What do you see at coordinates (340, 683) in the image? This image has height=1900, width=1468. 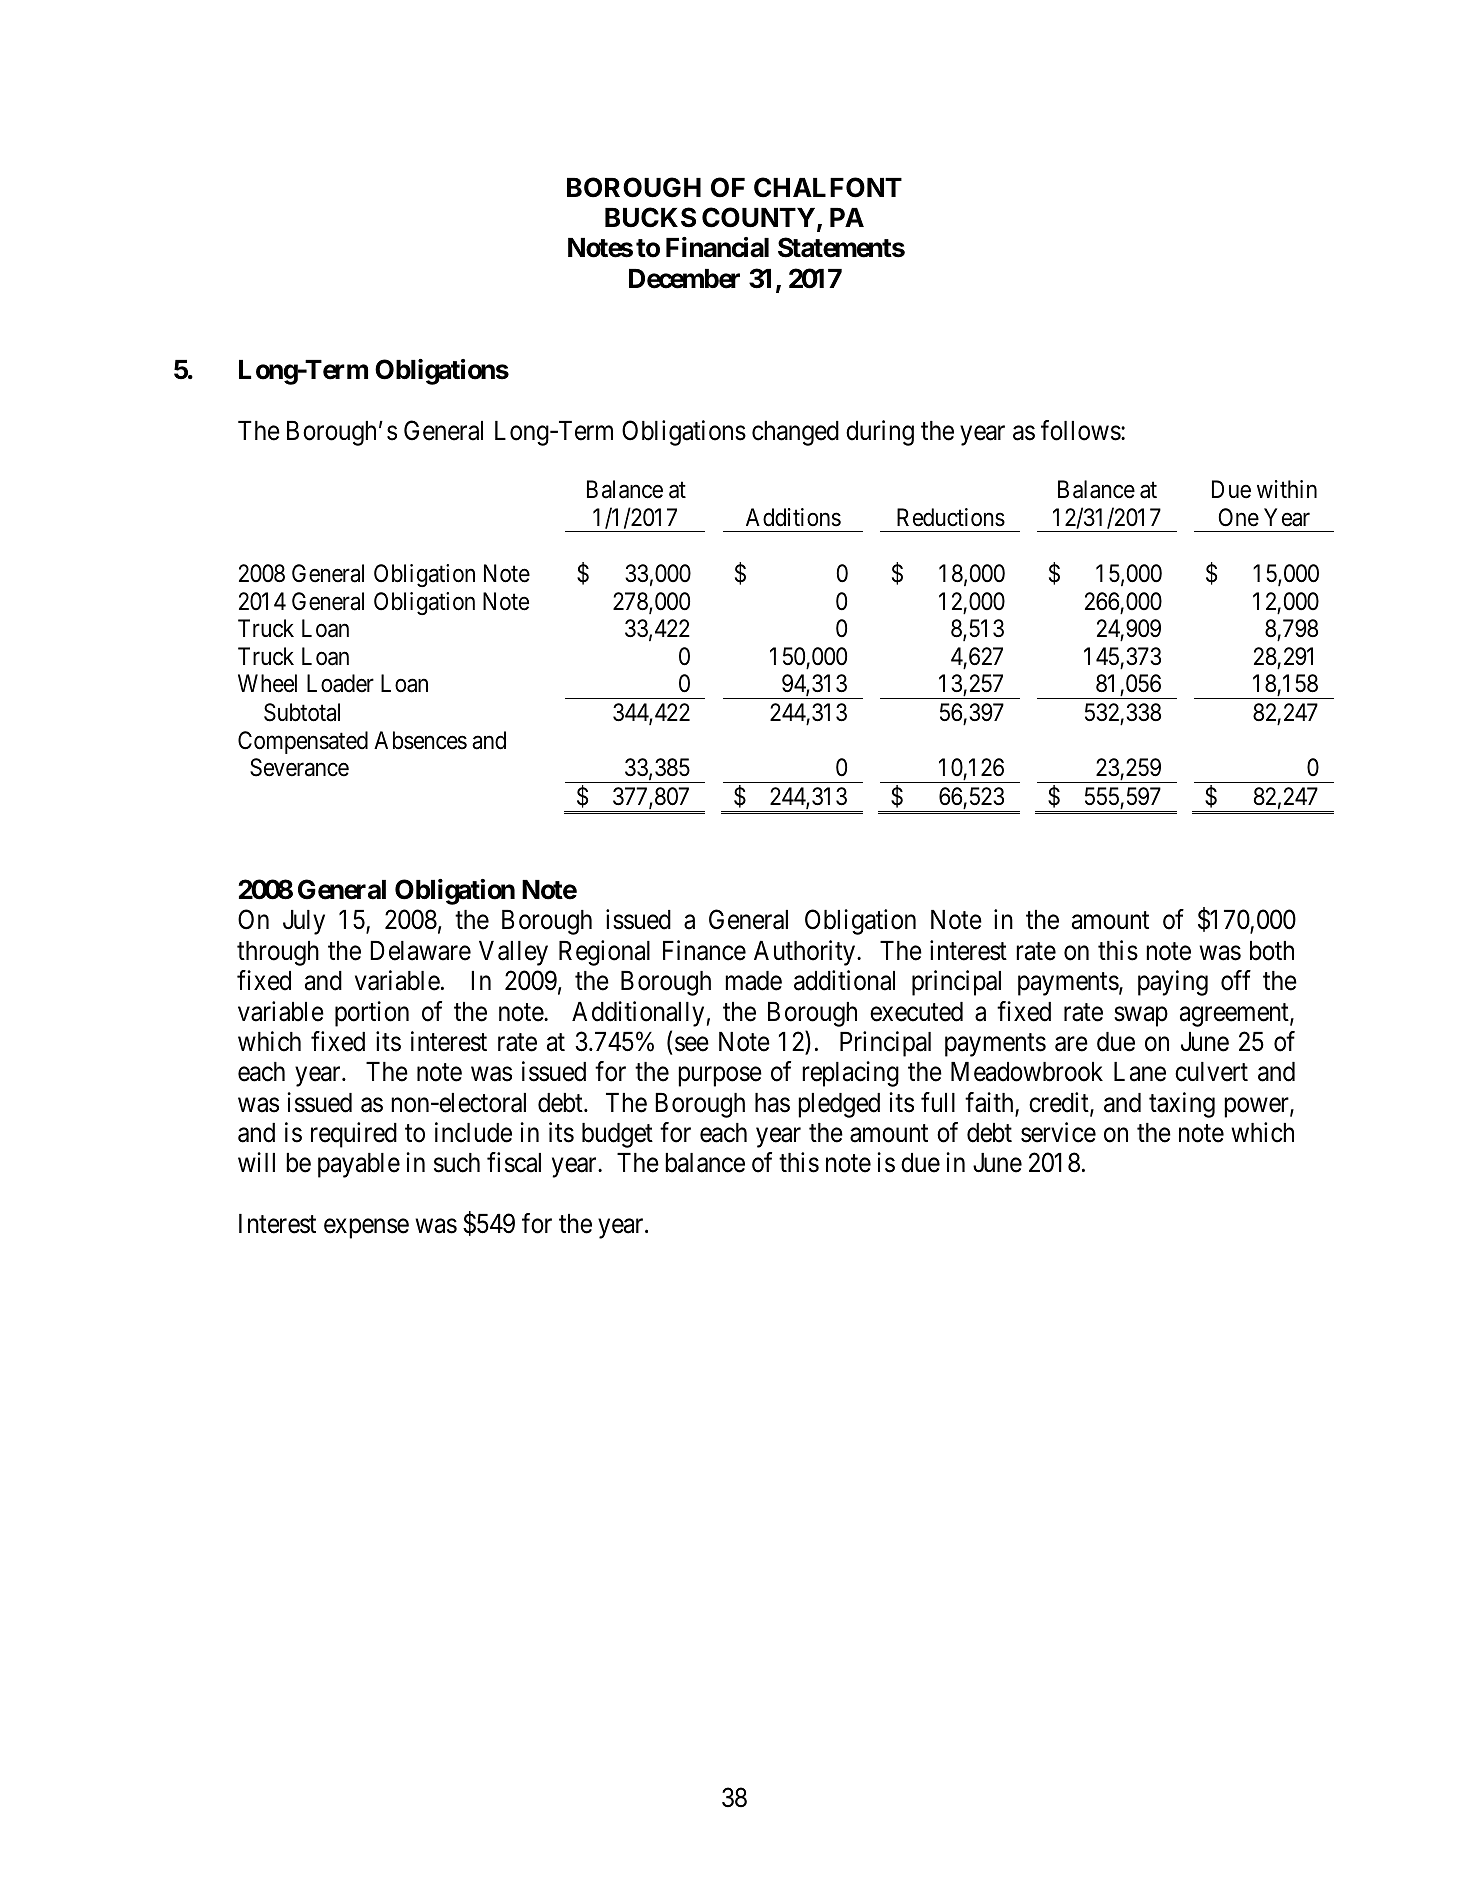 I see `Loader` at bounding box center [340, 683].
